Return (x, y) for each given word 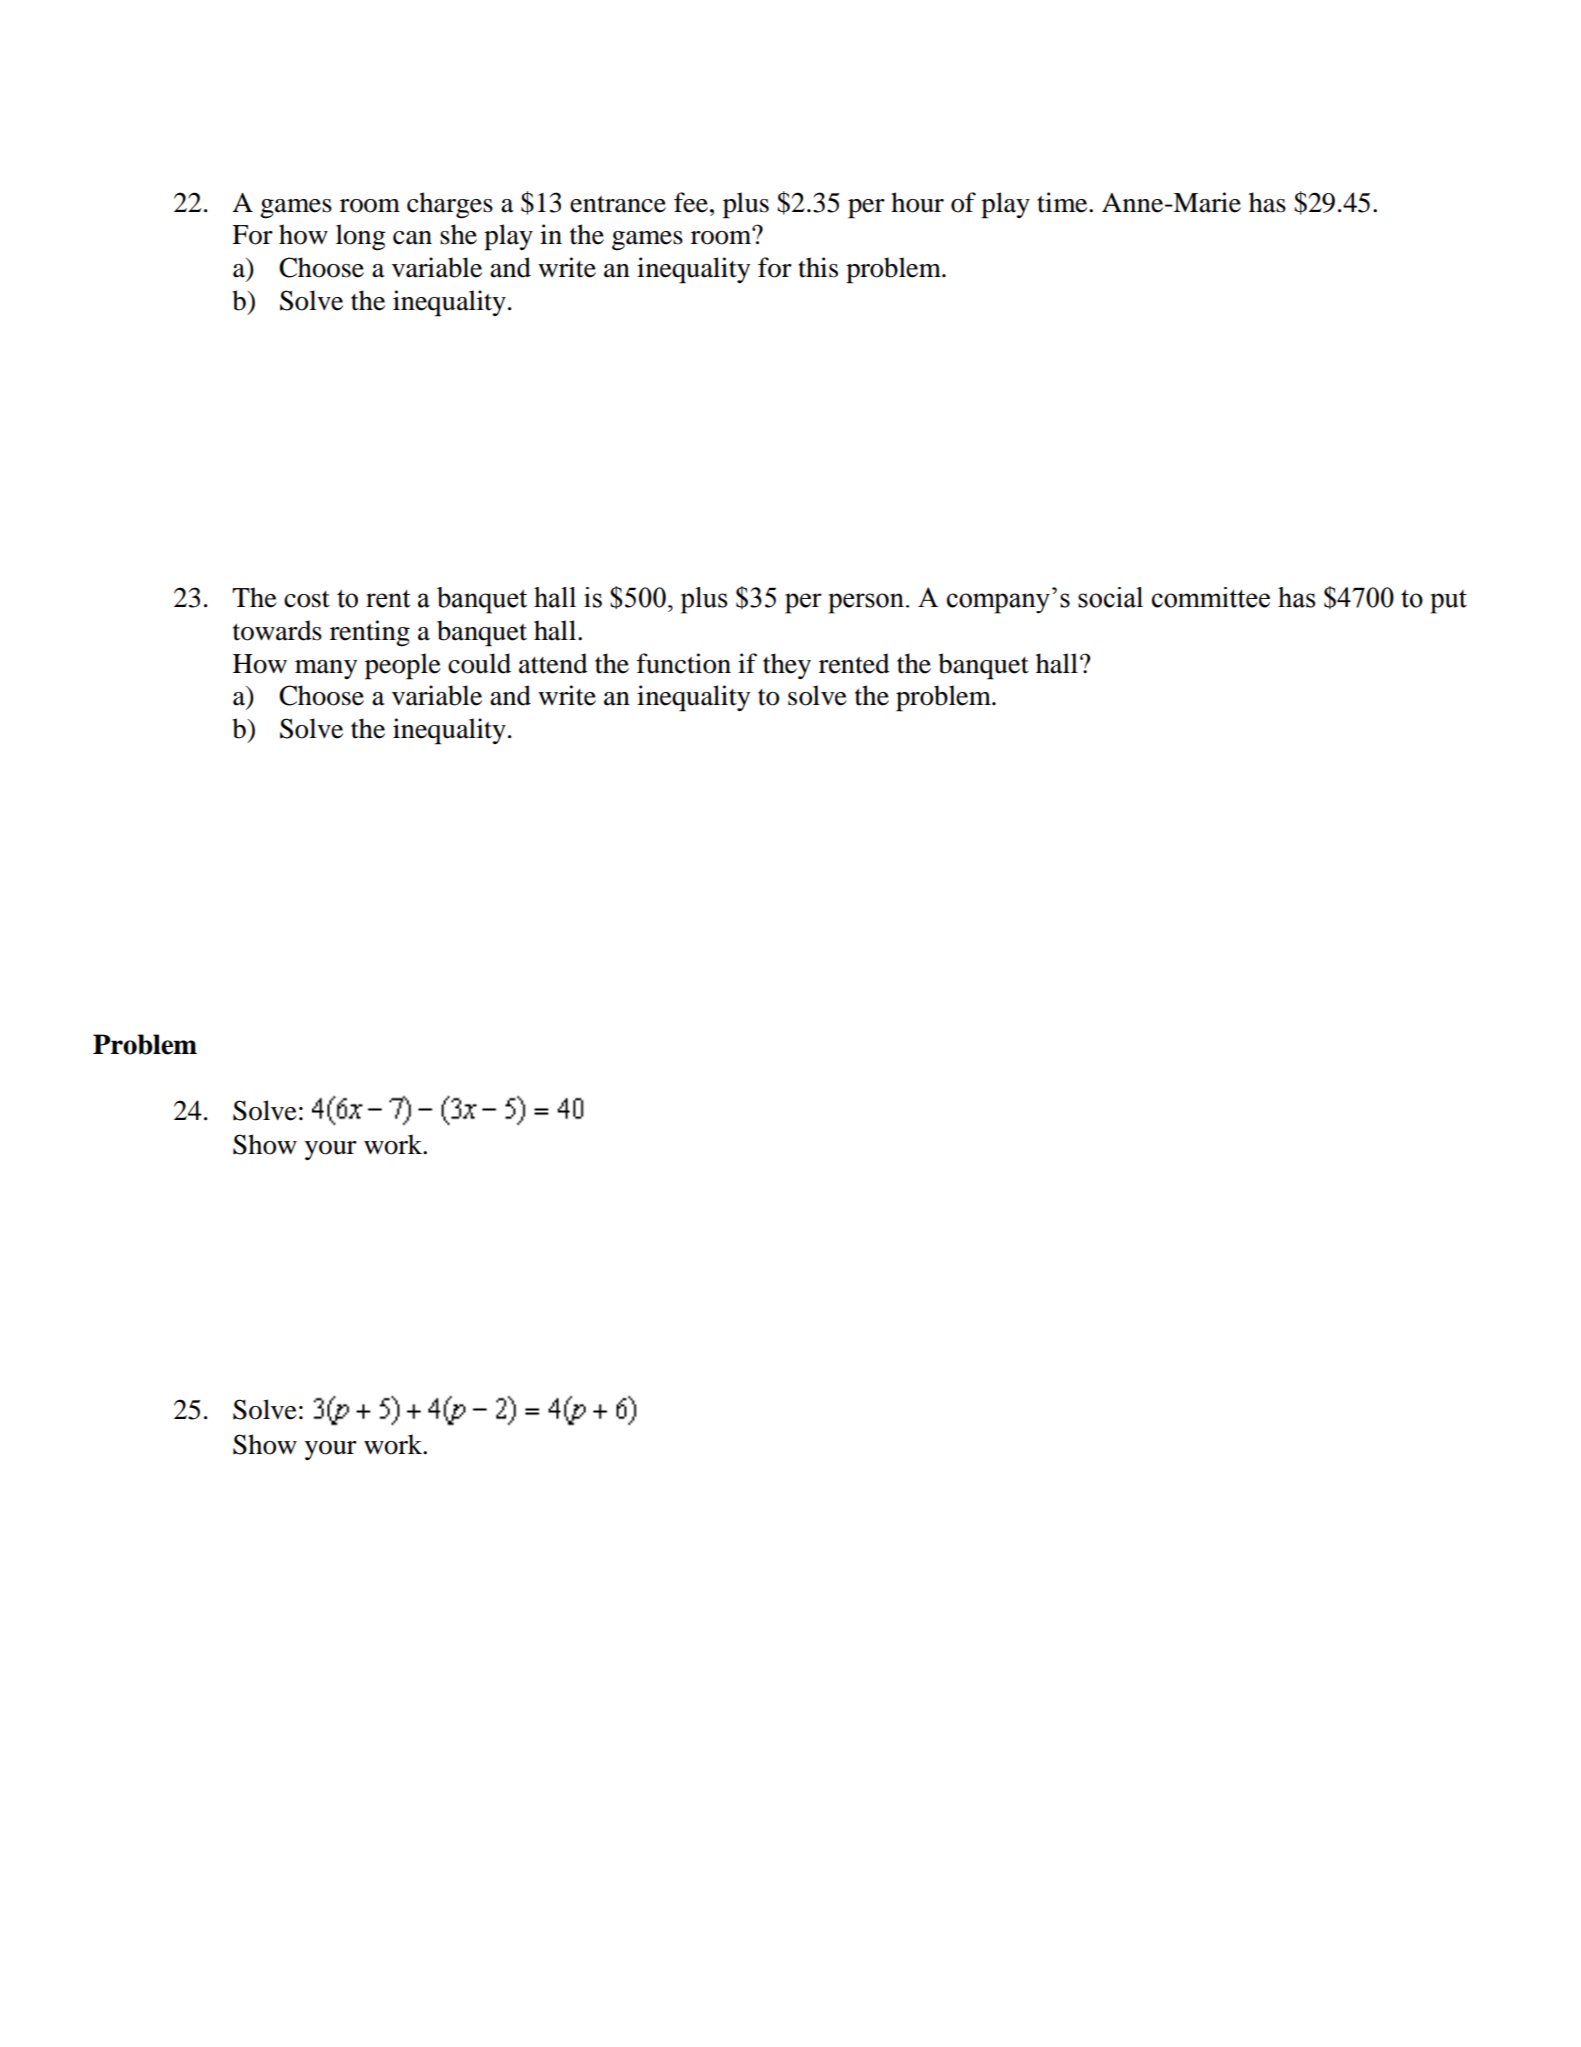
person (866, 603)
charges (450, 205)
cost (307, 599)
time (1063, 202)
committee (1211, 597)
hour (917, 202)
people (403, 666)
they (787, 666)
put (1448, 602)
